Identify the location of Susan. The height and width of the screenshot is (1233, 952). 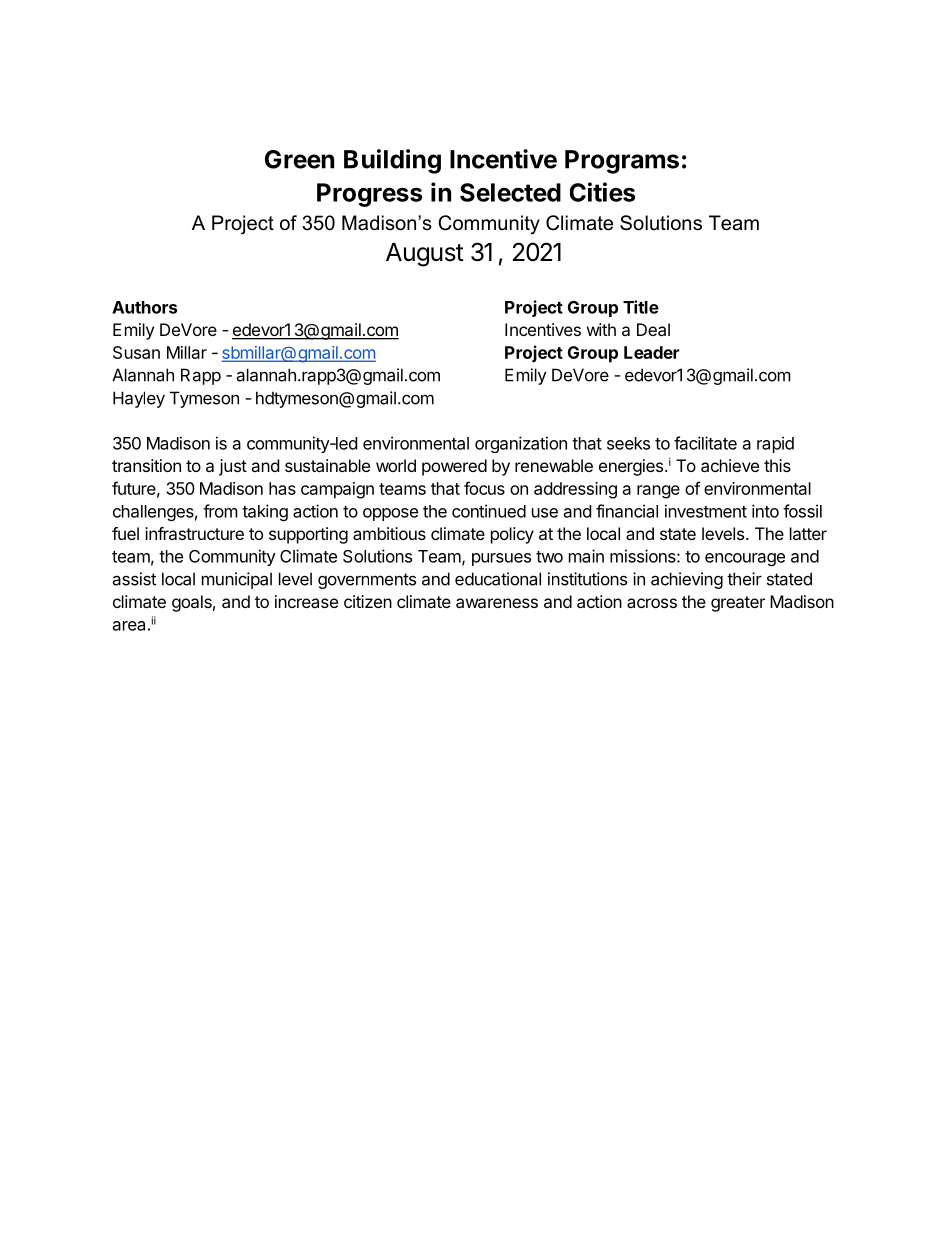
(136, 352).
